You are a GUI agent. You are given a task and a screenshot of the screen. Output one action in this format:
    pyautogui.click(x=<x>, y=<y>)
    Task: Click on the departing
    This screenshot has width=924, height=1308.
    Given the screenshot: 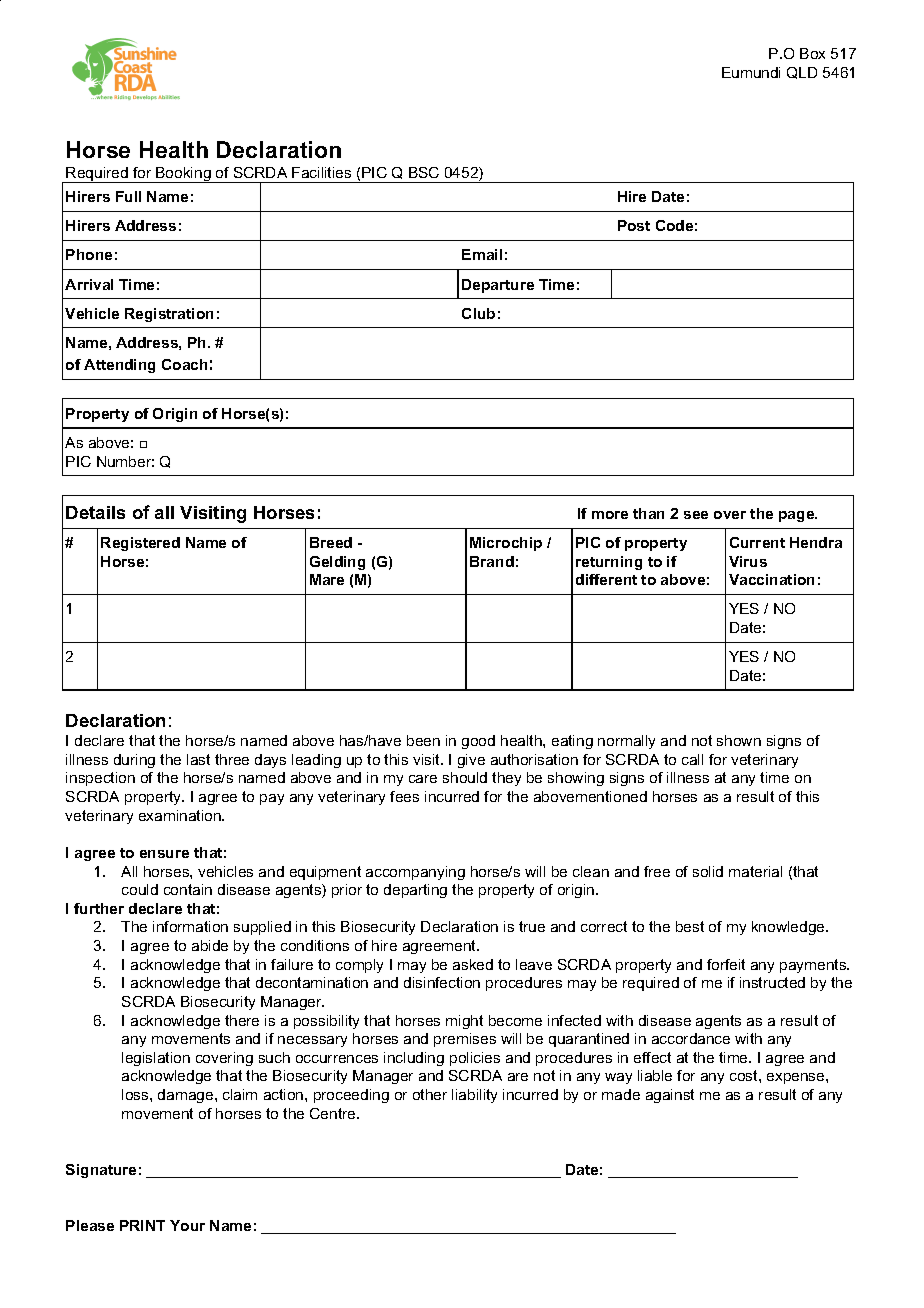 What is the action you would take?
    pyautogui.click(x=415, y=891)
